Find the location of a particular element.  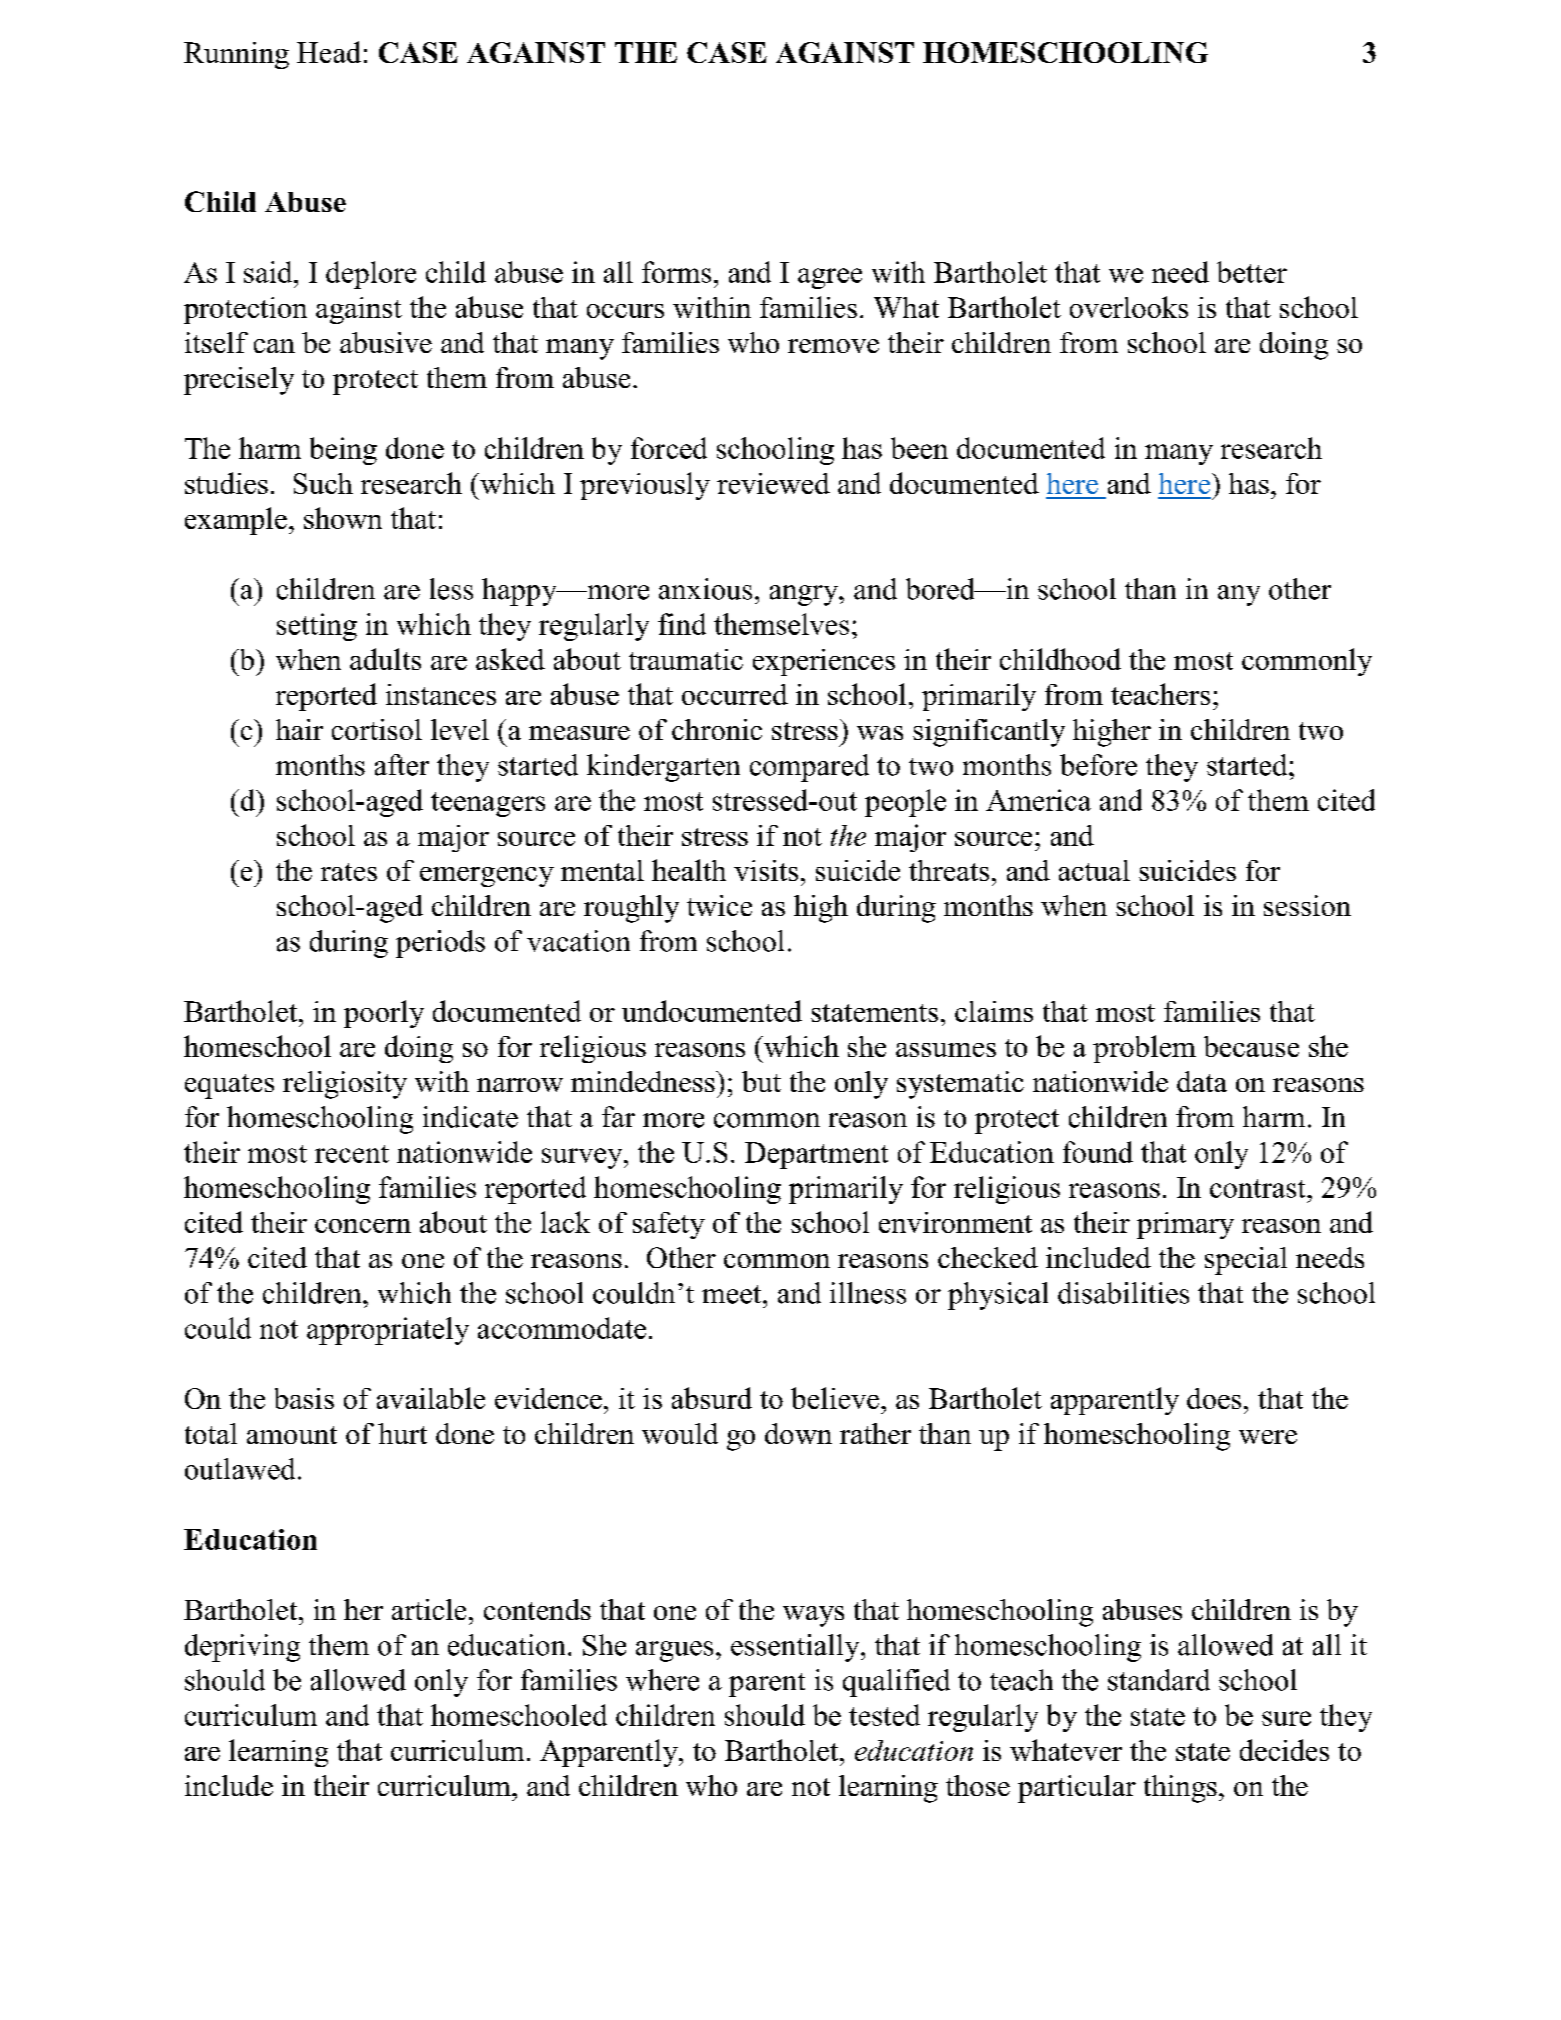

forms is located at coordinates (676, 272).
